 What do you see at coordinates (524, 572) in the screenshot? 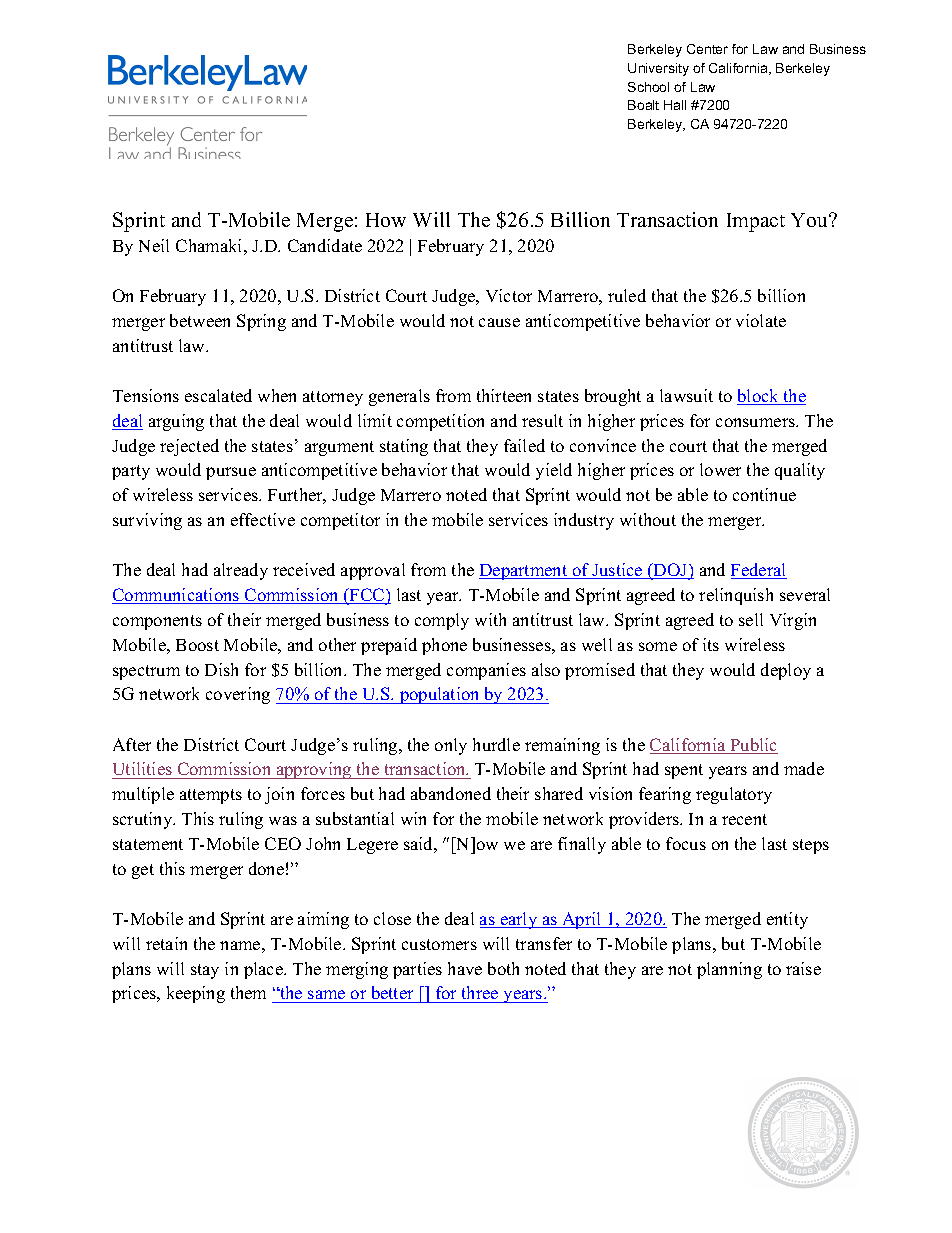
I see `Department` at bounding box center [524, 572].
